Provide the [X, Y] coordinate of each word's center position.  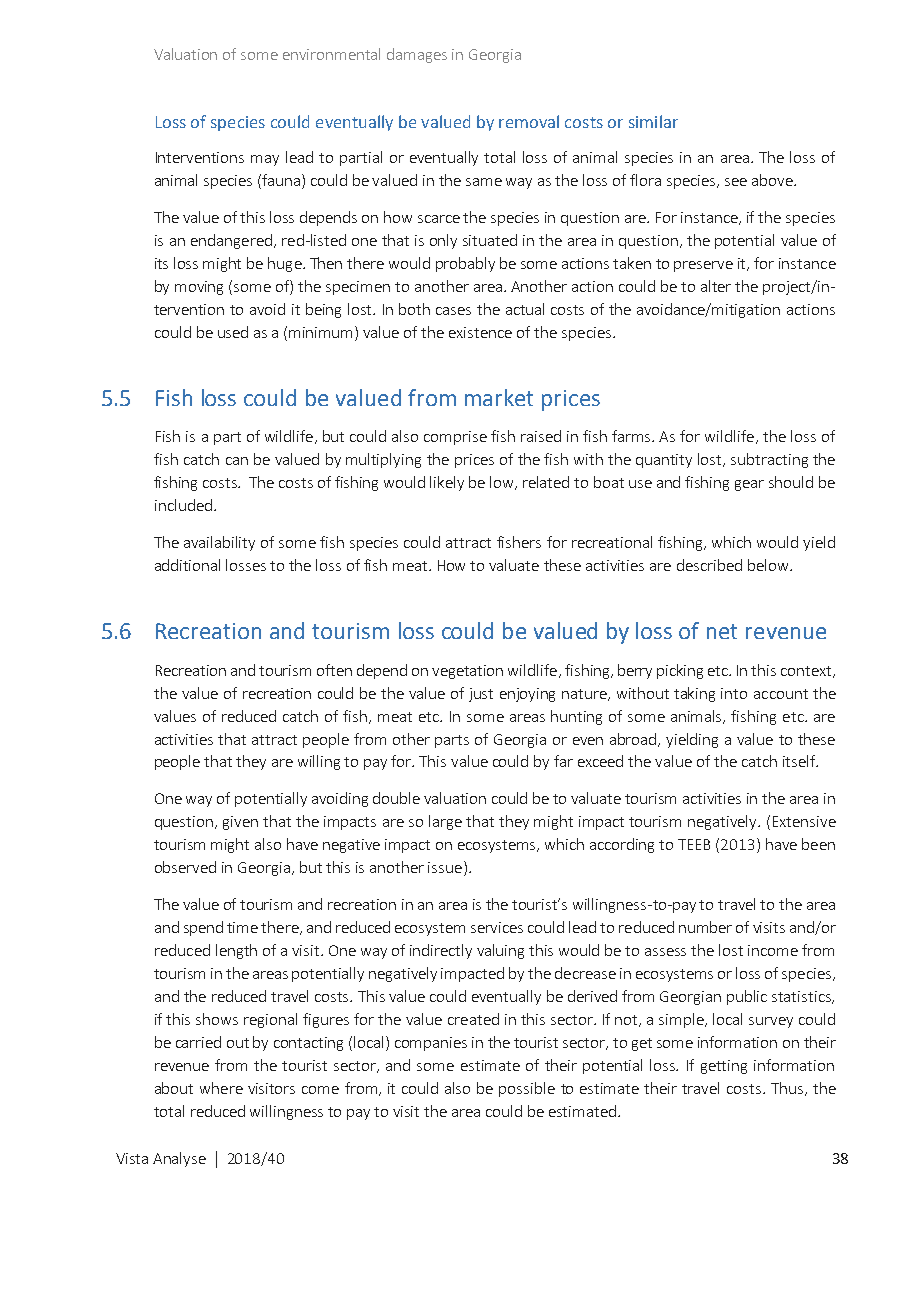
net [722, 631]
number [705, 927]
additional [187, 565]
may [265, 160]
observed [185, 867]
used [233, 332]
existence [480, 332]
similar [653, 121]
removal [529, 121]
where [221, 1088]
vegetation [467, 672]
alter [716, 286]
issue [445, 867]
